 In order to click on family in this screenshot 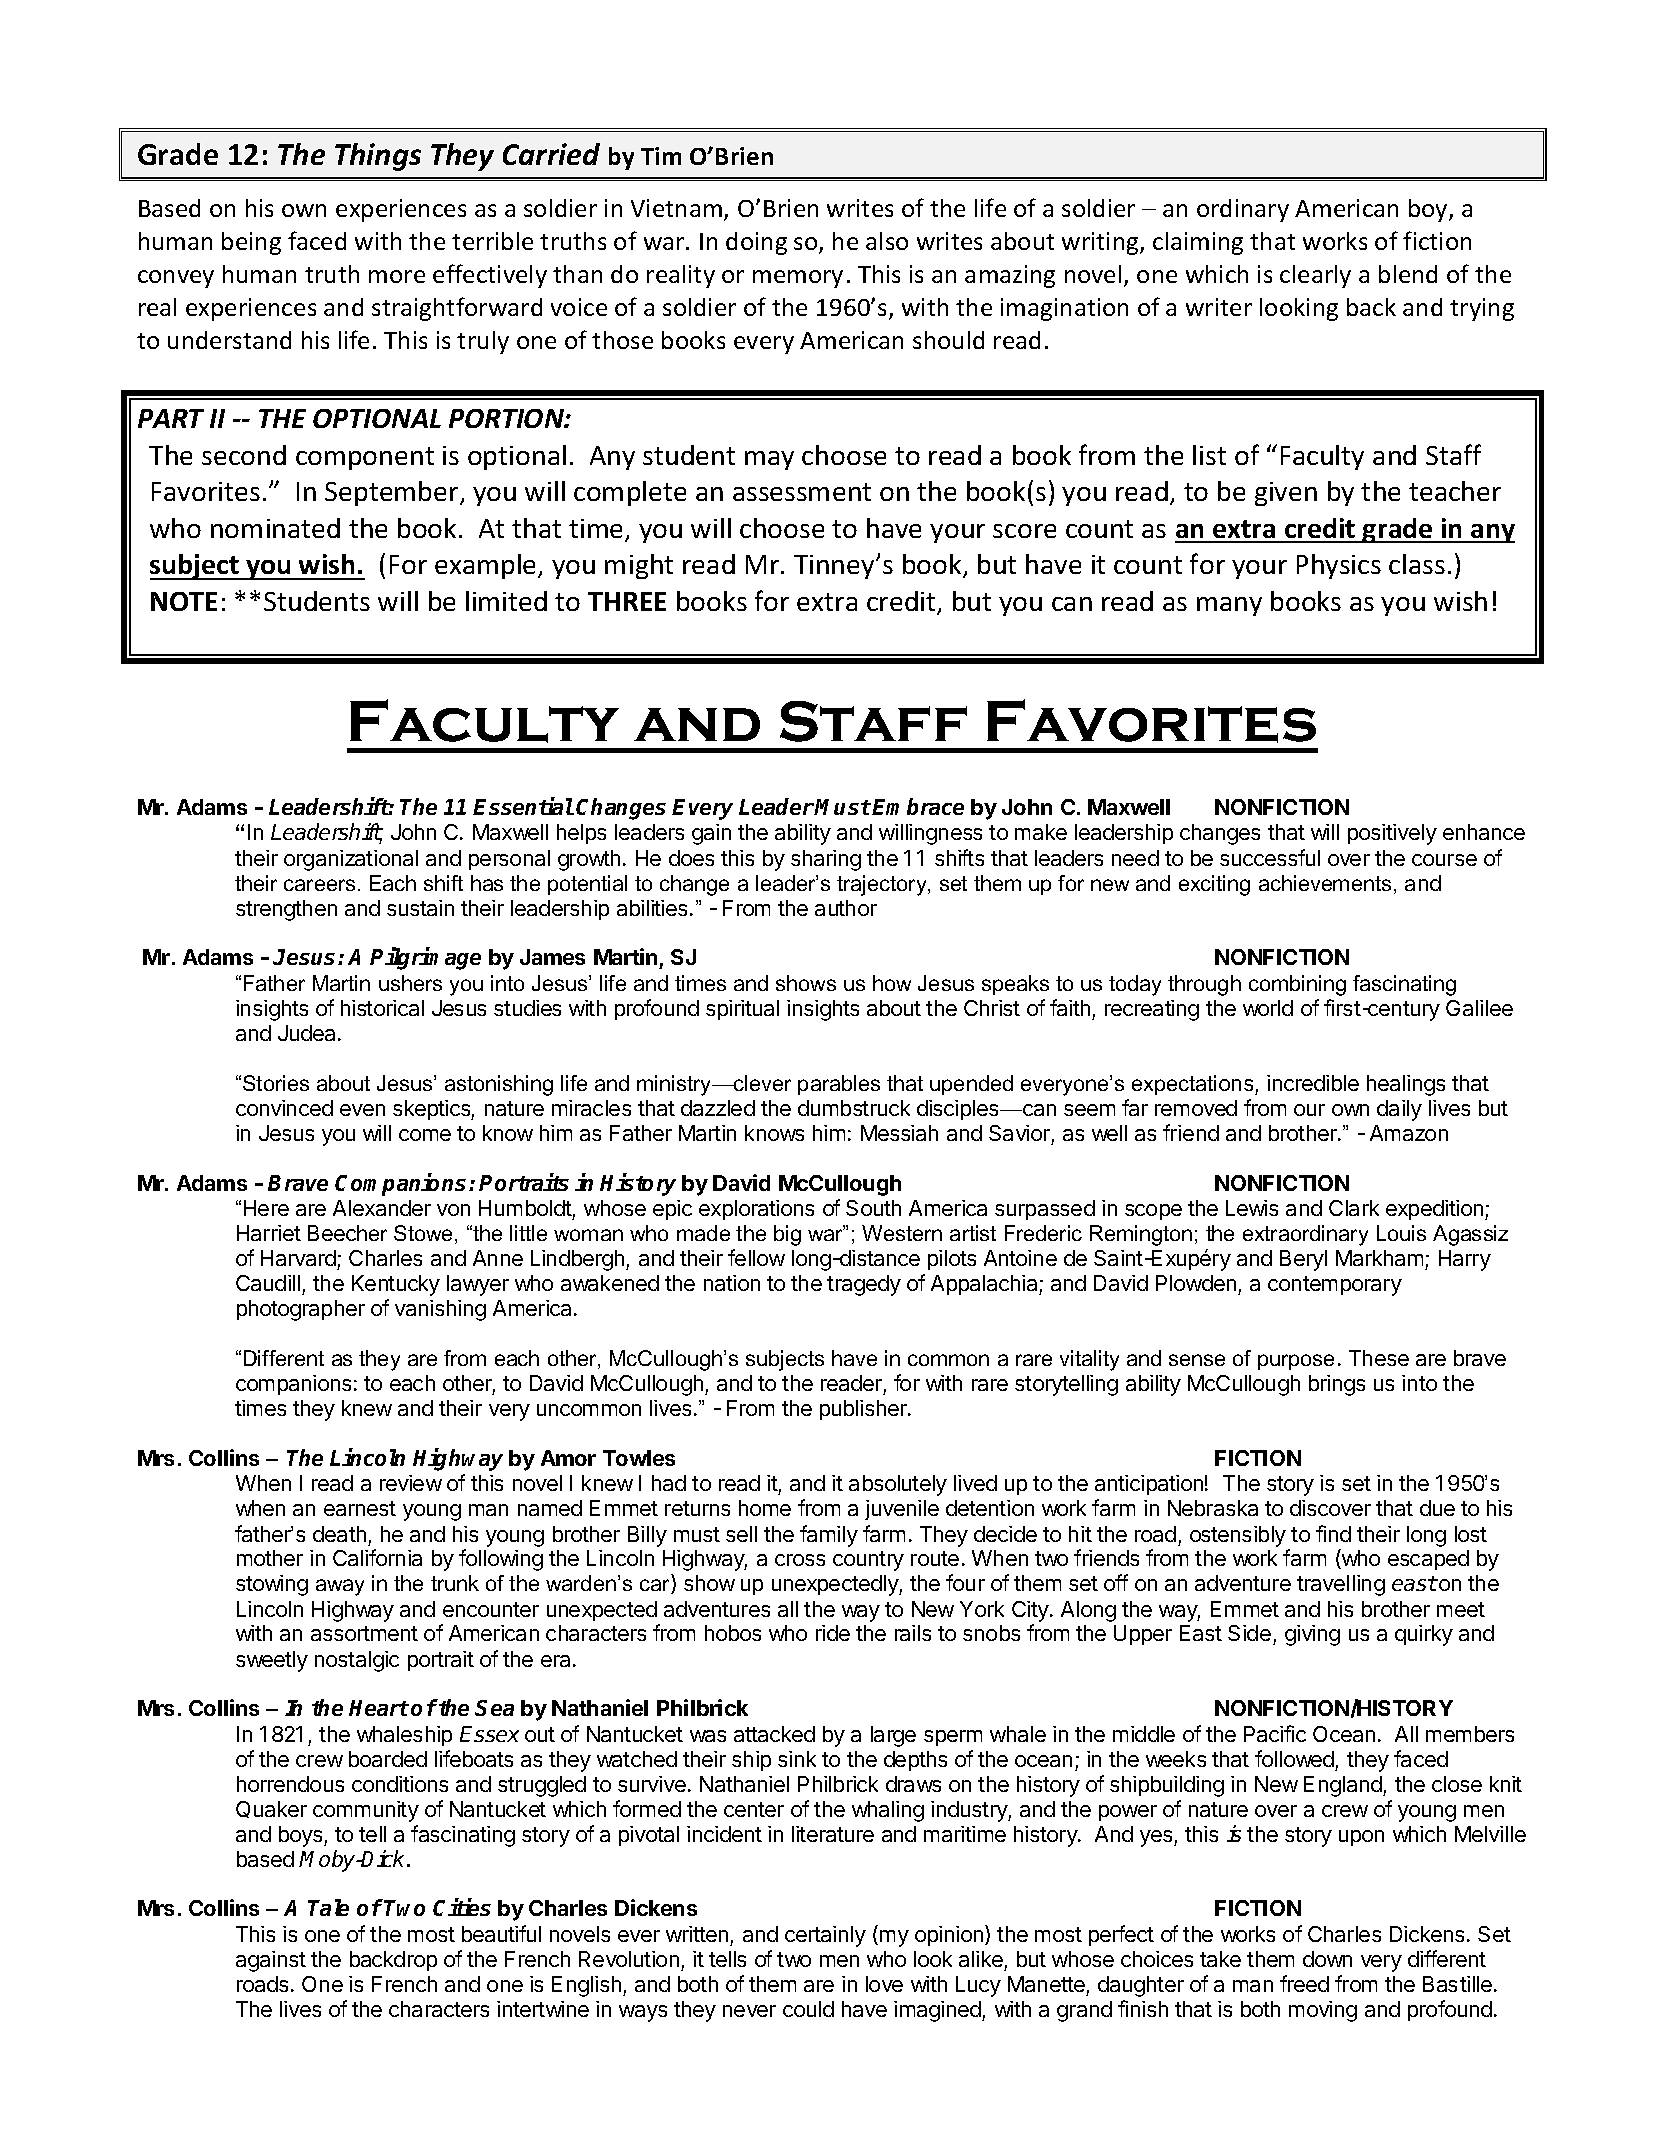, I will do `click(829, 1536)`.
